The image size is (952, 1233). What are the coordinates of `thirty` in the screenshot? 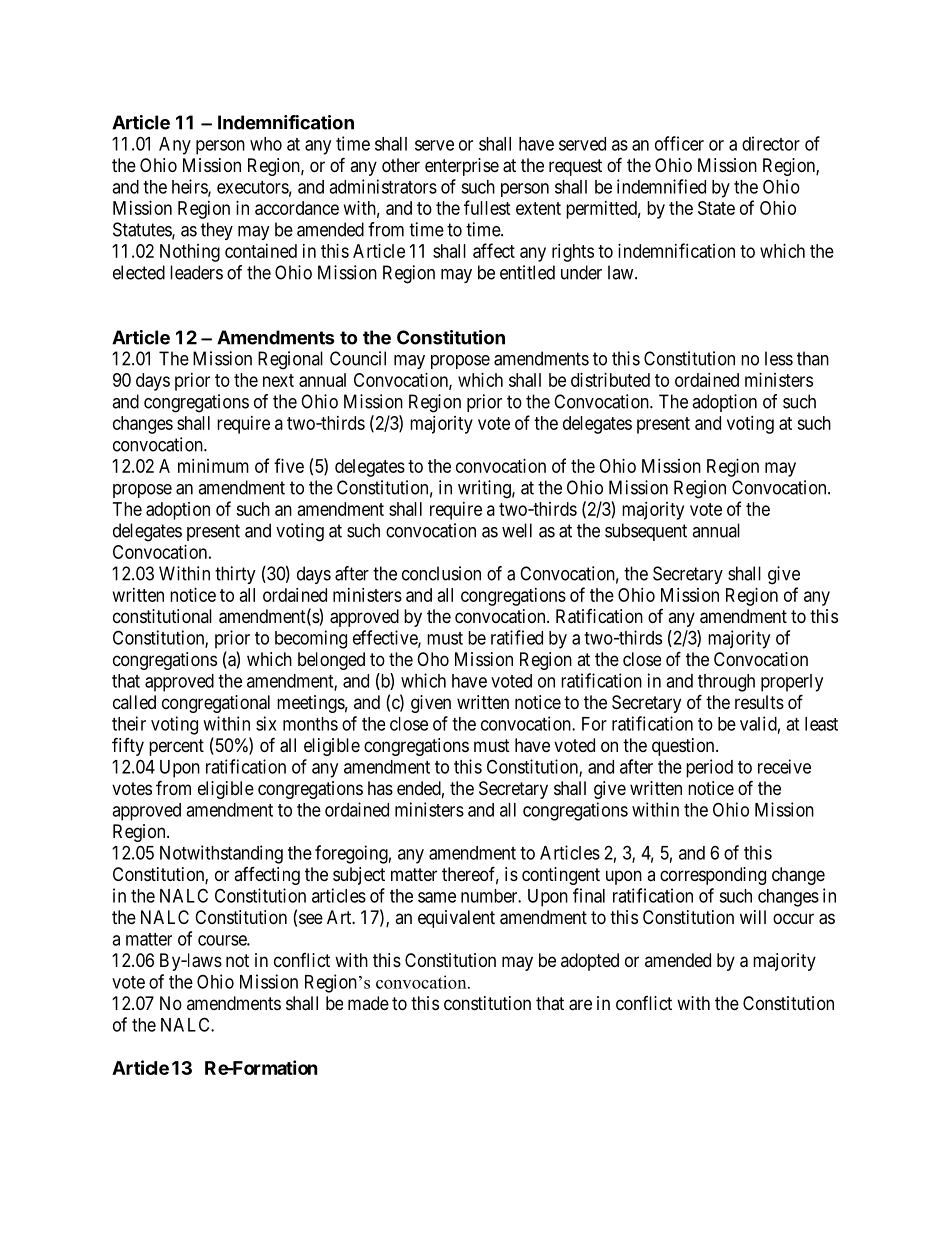 It's located at (235, 575).
